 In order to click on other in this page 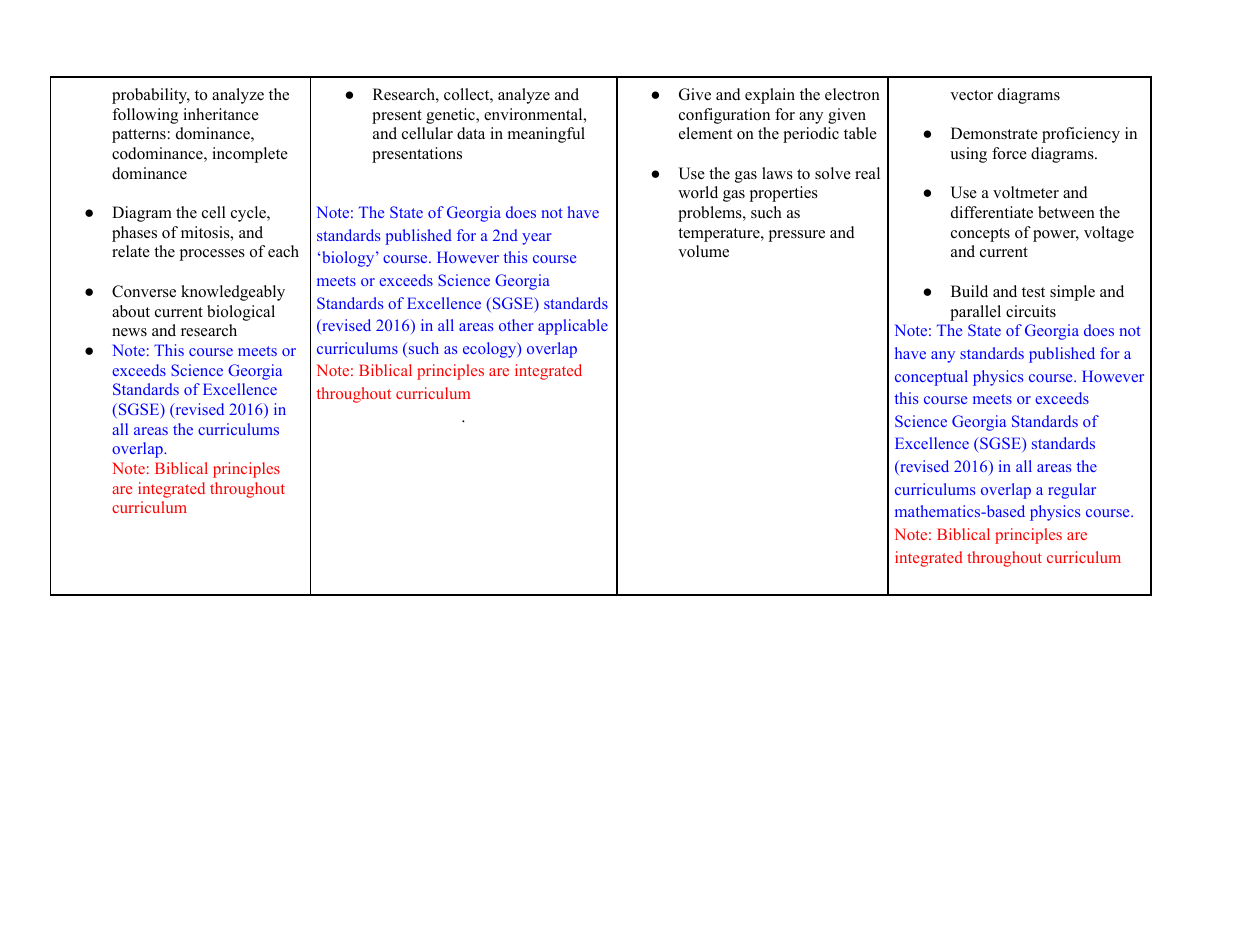, I will do `click(516, 325)`.
